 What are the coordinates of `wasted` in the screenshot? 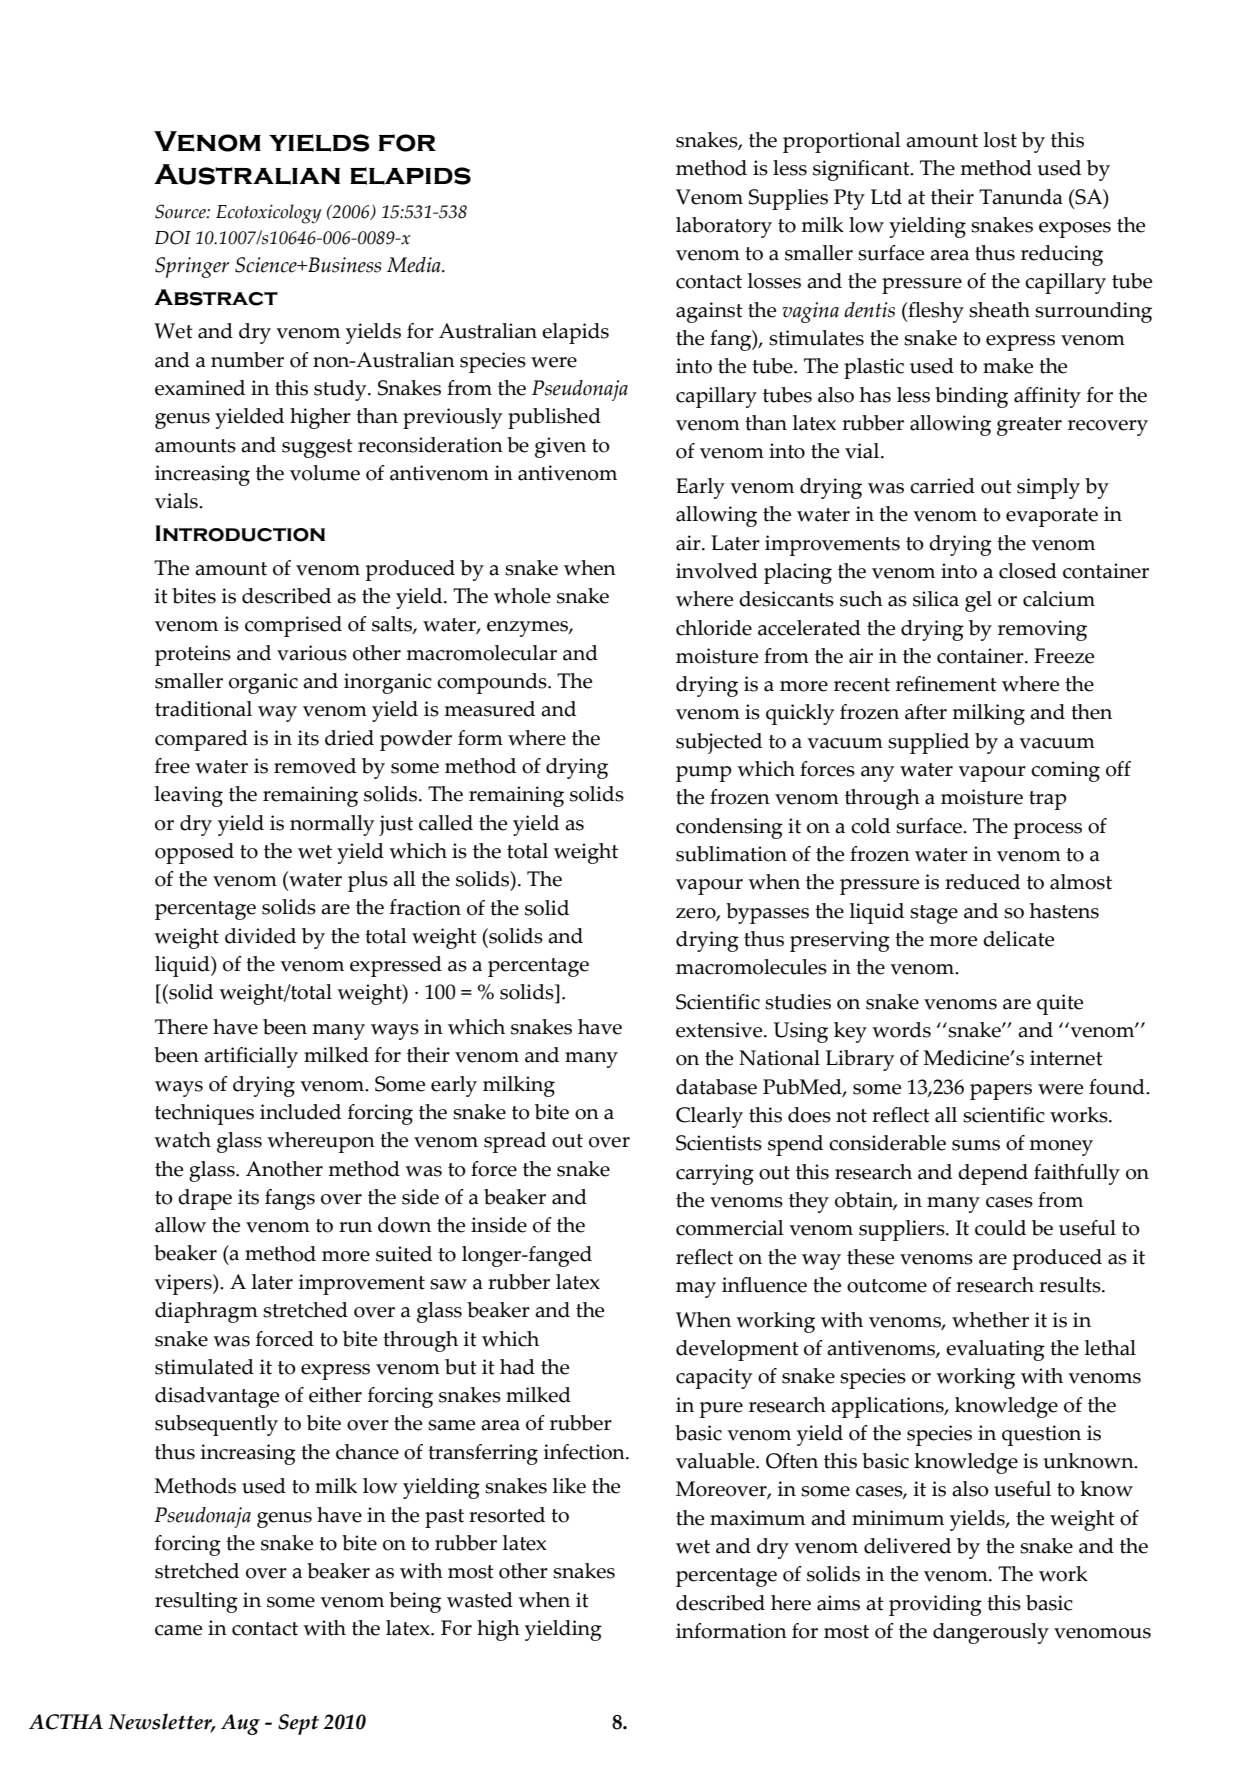 It's located at (480, 1600).
